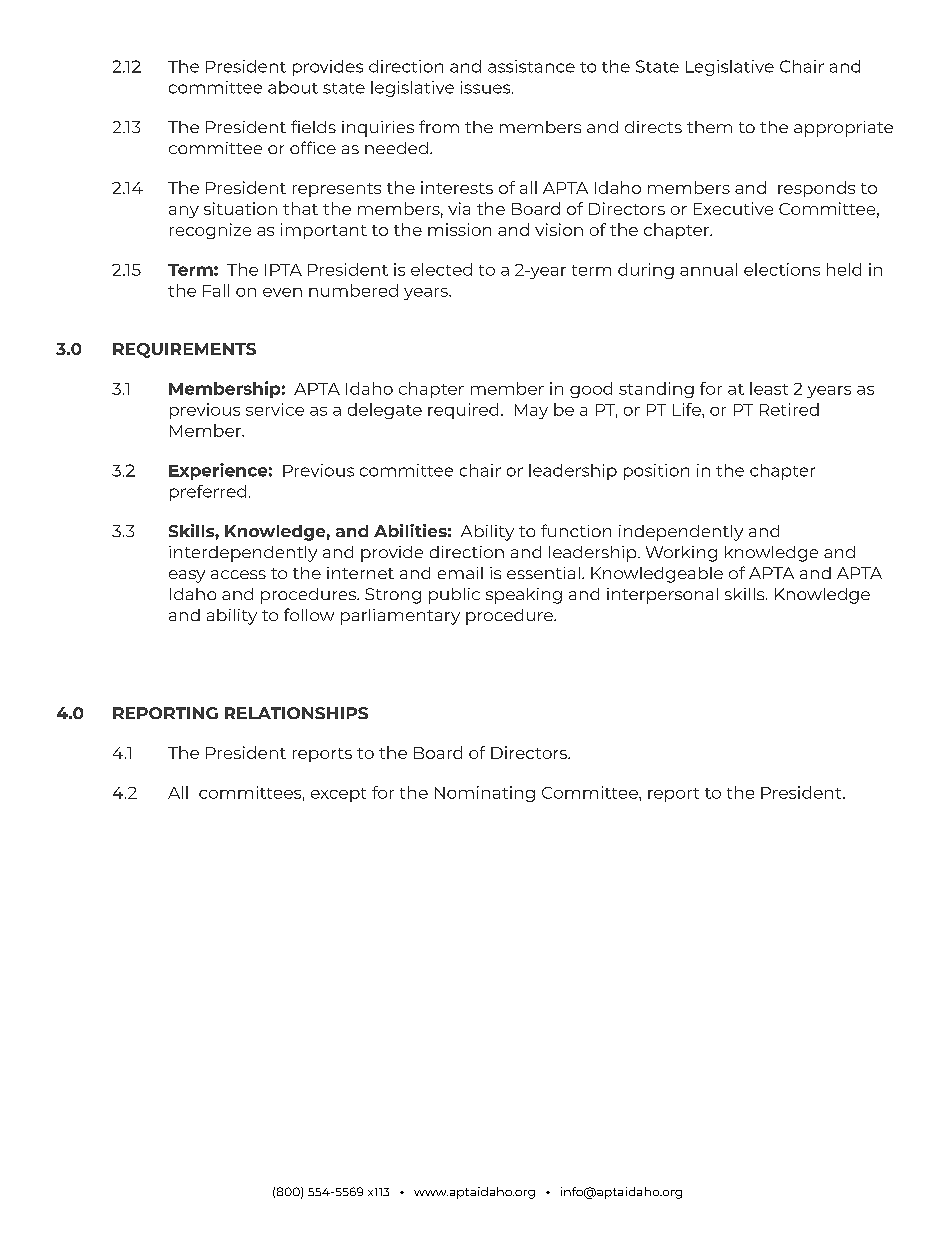 The width and height of the document is (952, 1233). Describe the element at coordinates (487, 87) in the document. I see `issues` at that location.
